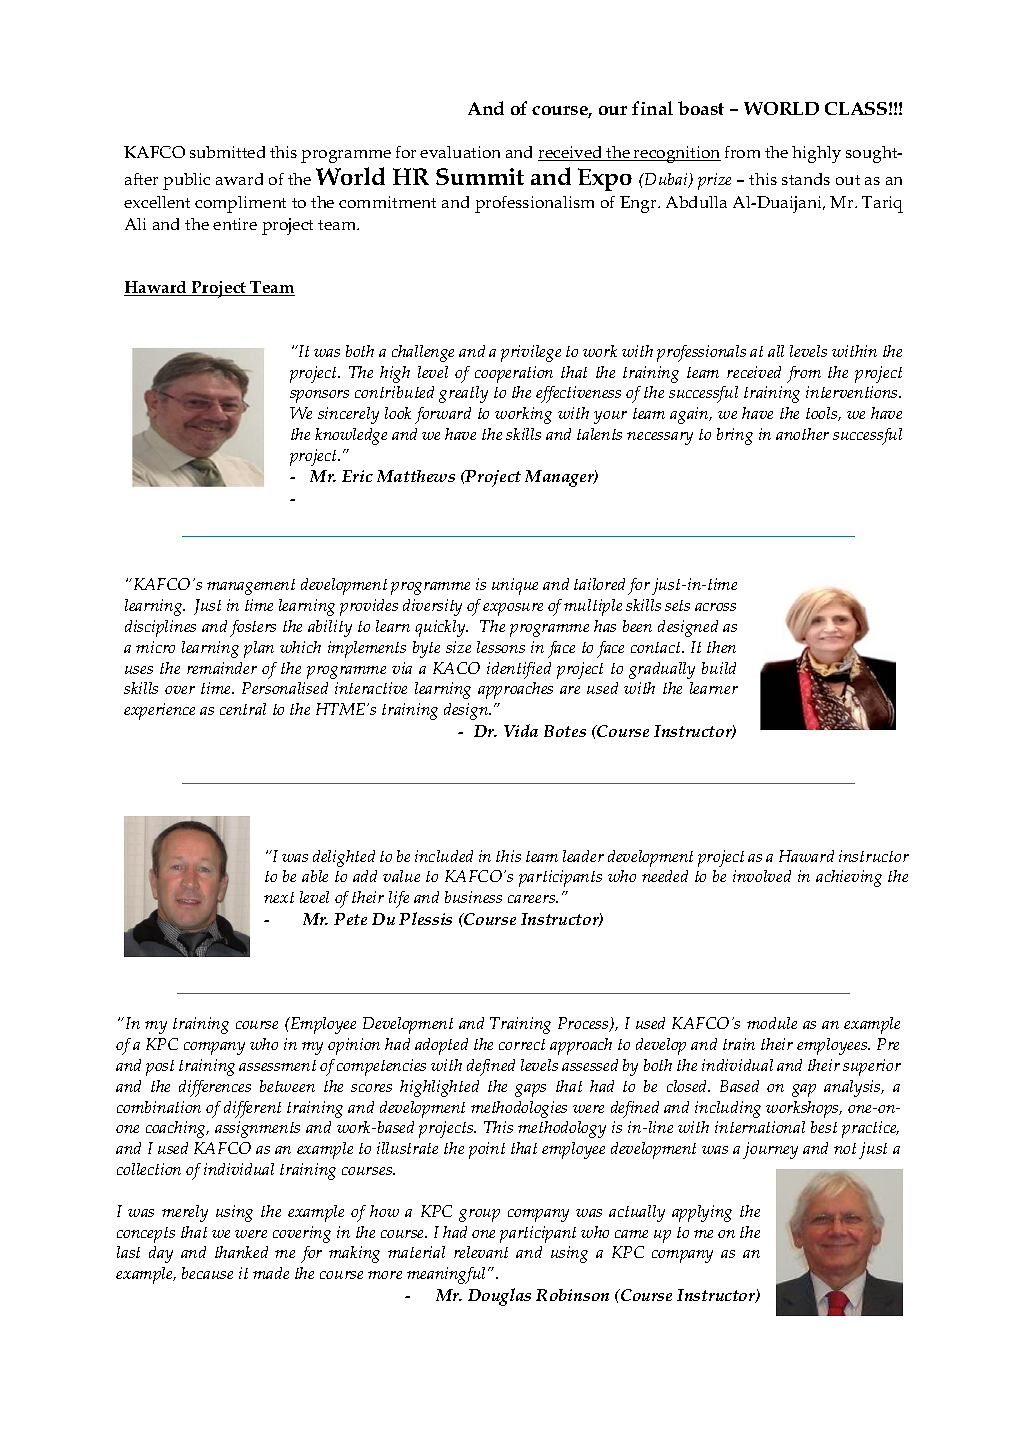 This page has height=1454, width=1028. What do you see at coordinates (481, 1252) in the page?
I see `relevant` at bounding box center [481, 1252].
